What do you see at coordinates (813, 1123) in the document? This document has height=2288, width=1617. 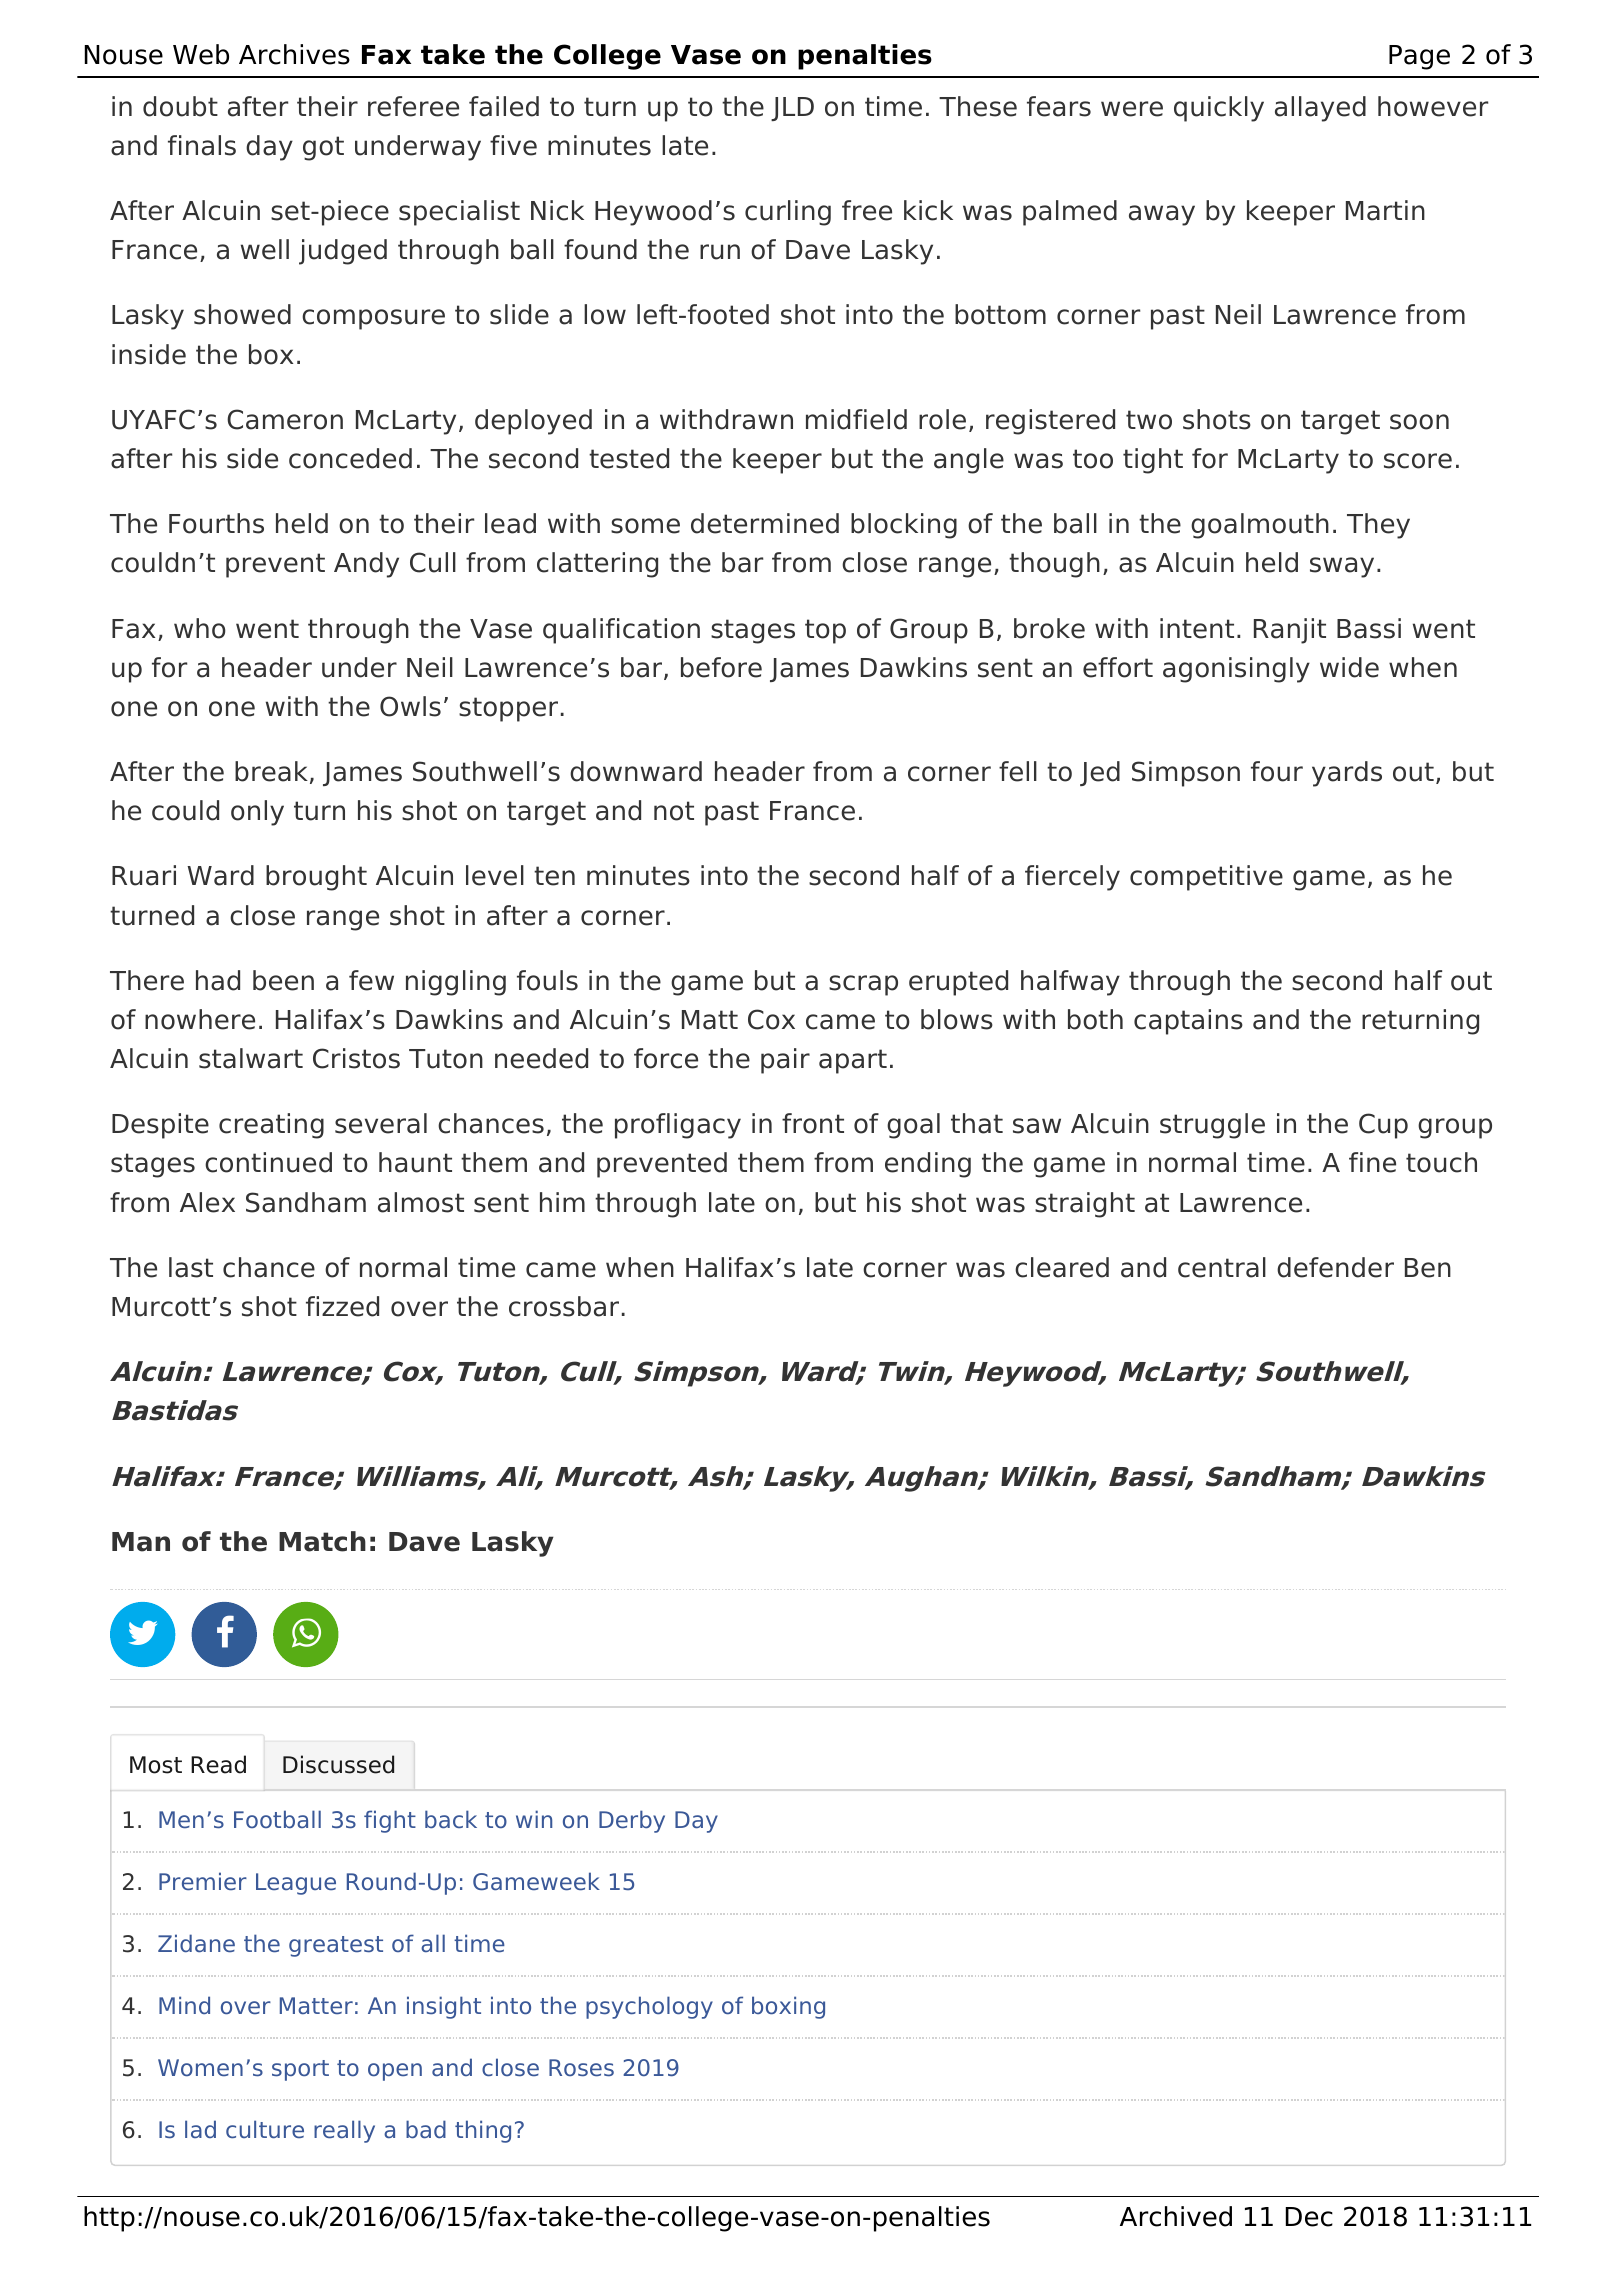 I see `front` at bounding box center [813, 1123].
